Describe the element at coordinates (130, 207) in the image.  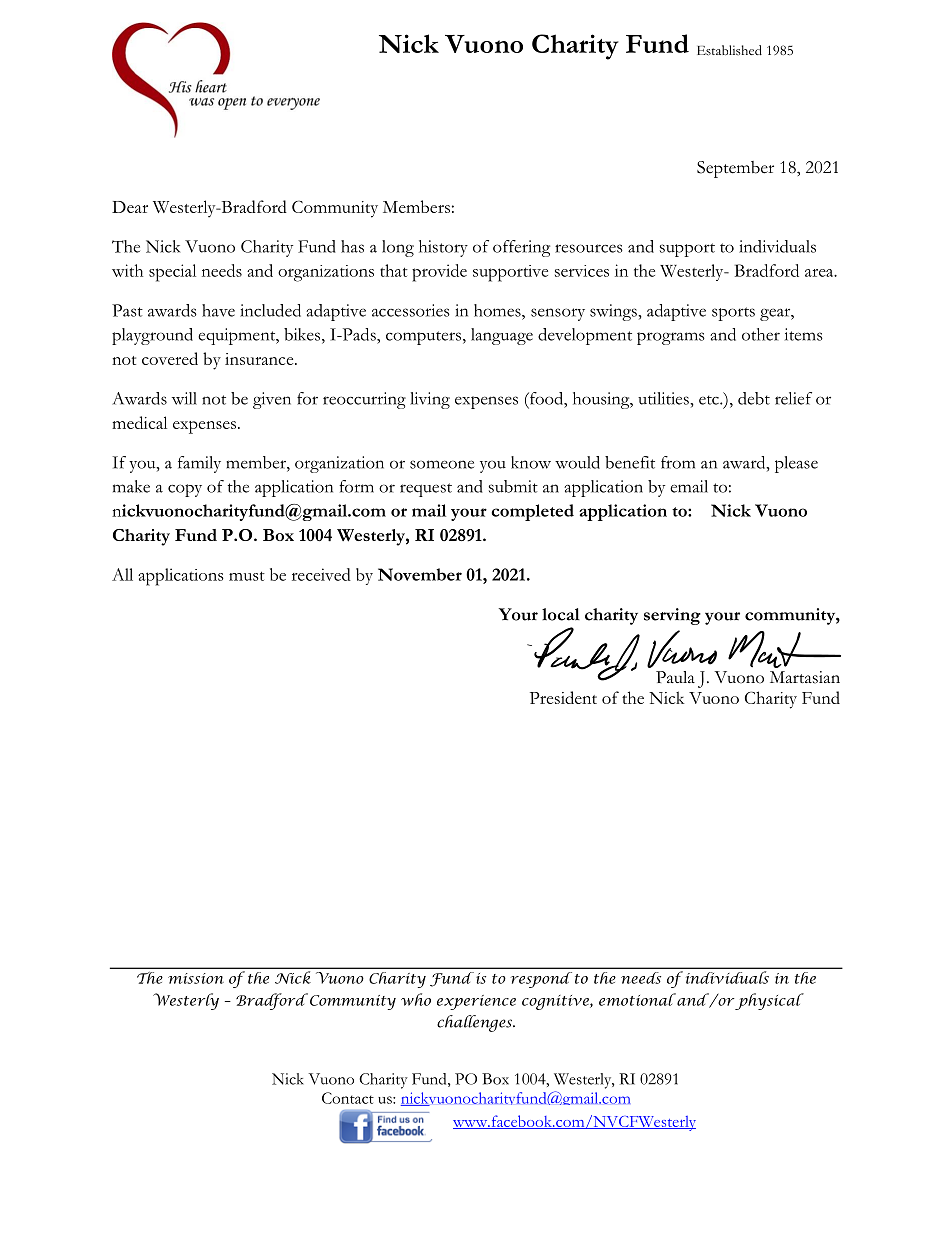
I see `Dear` at that location.
